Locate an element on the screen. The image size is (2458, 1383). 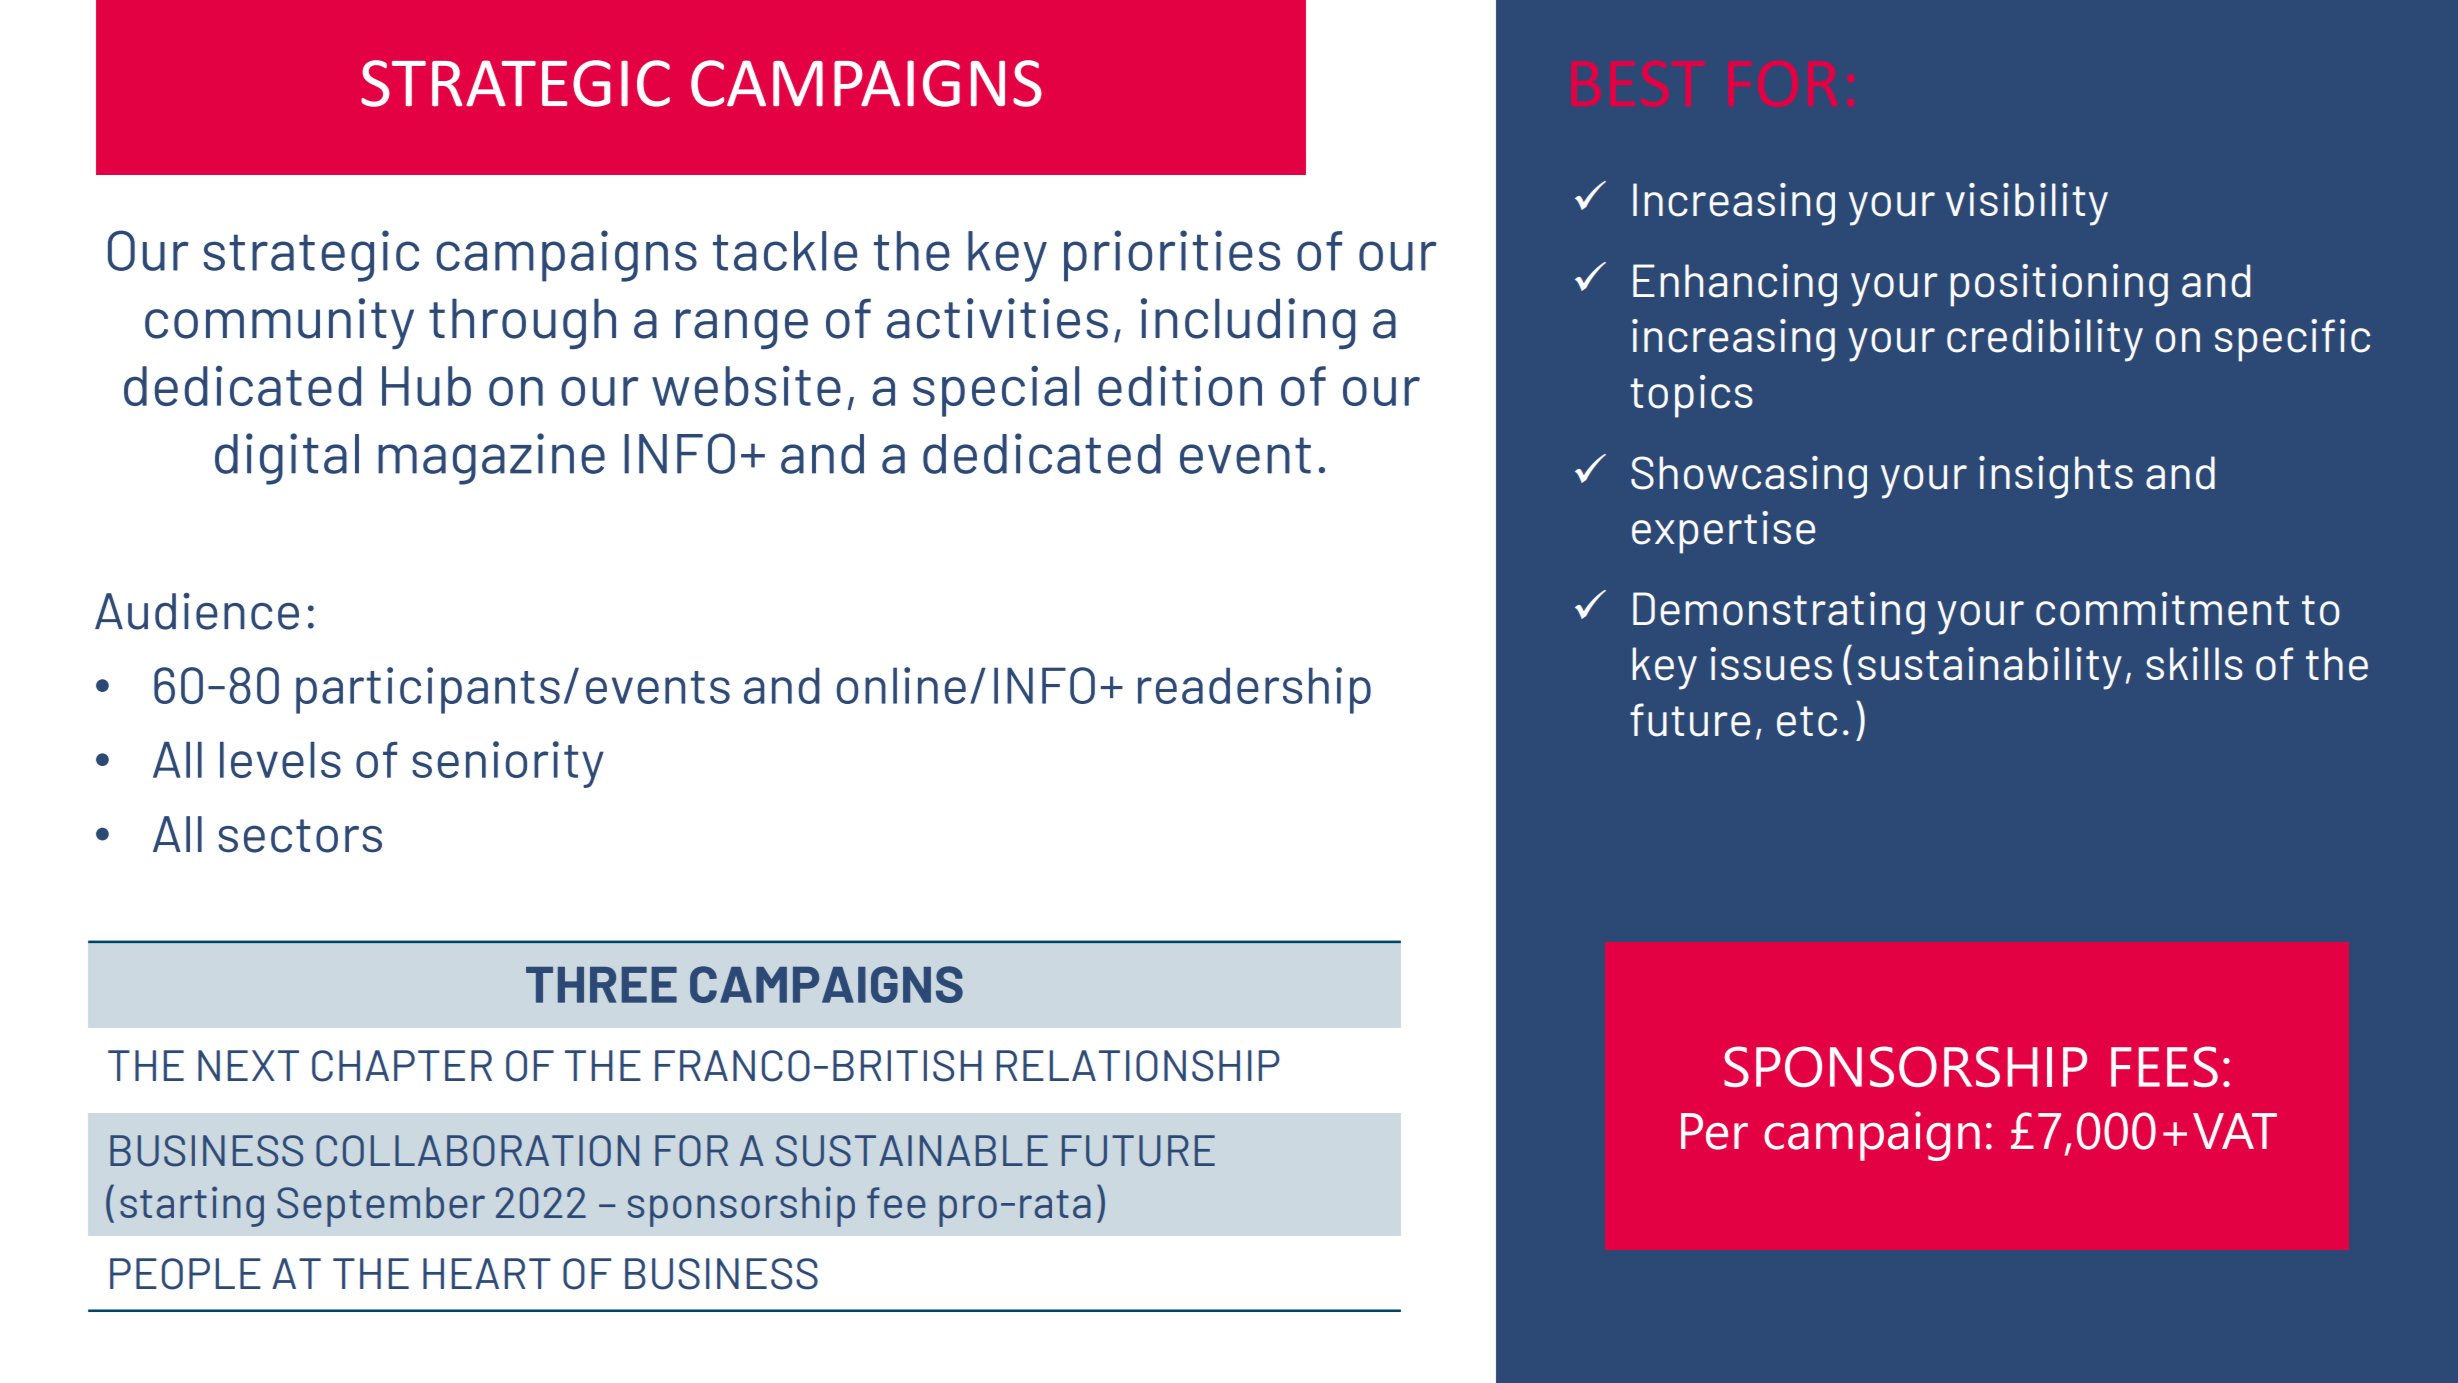
FEES is located at coordinates (2164, 1066).
